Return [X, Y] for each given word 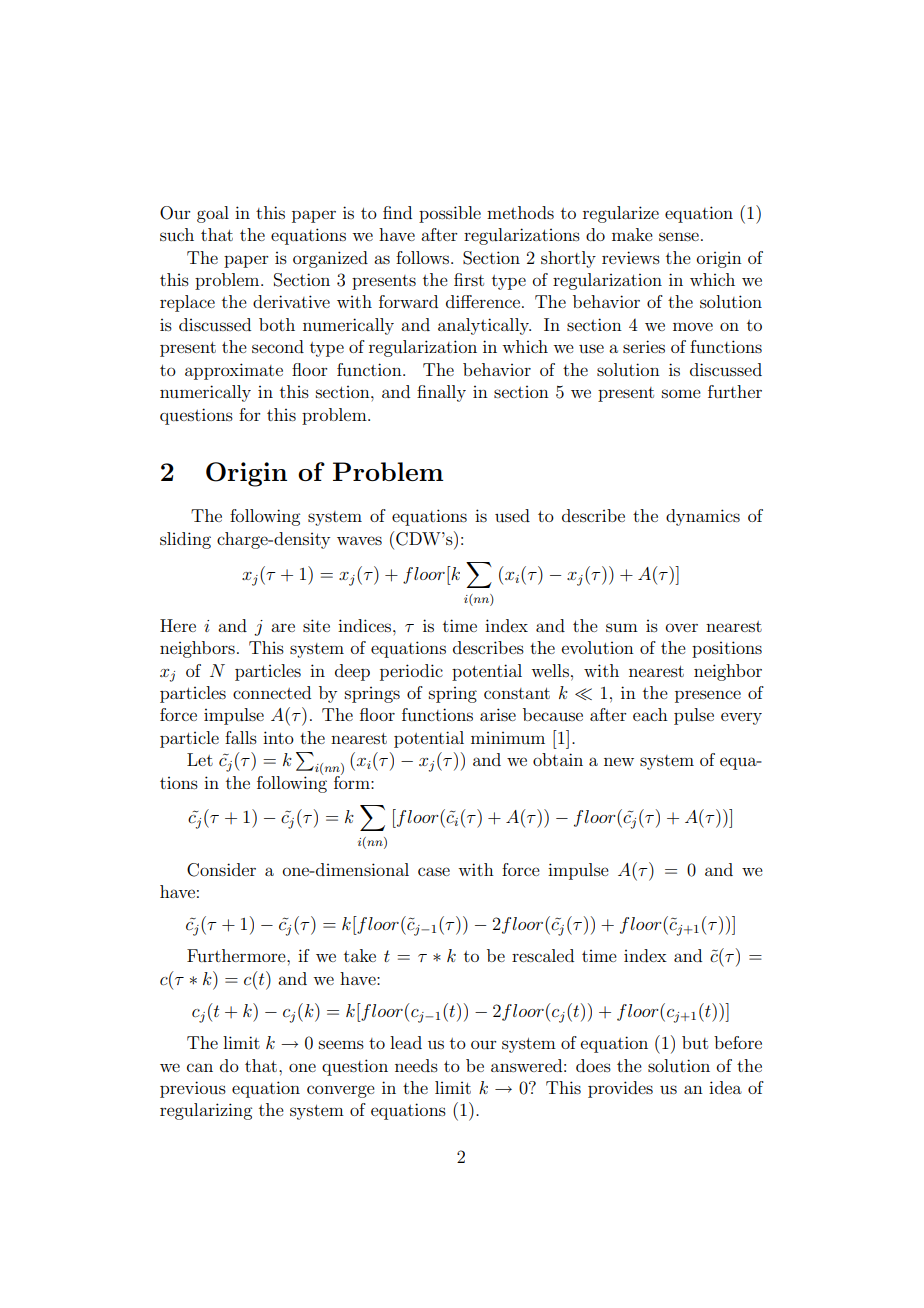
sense [679, 236]
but [695, 1042]
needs [416, 1065]
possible [450, 214]
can [200, 1067]
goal [213, 214]
